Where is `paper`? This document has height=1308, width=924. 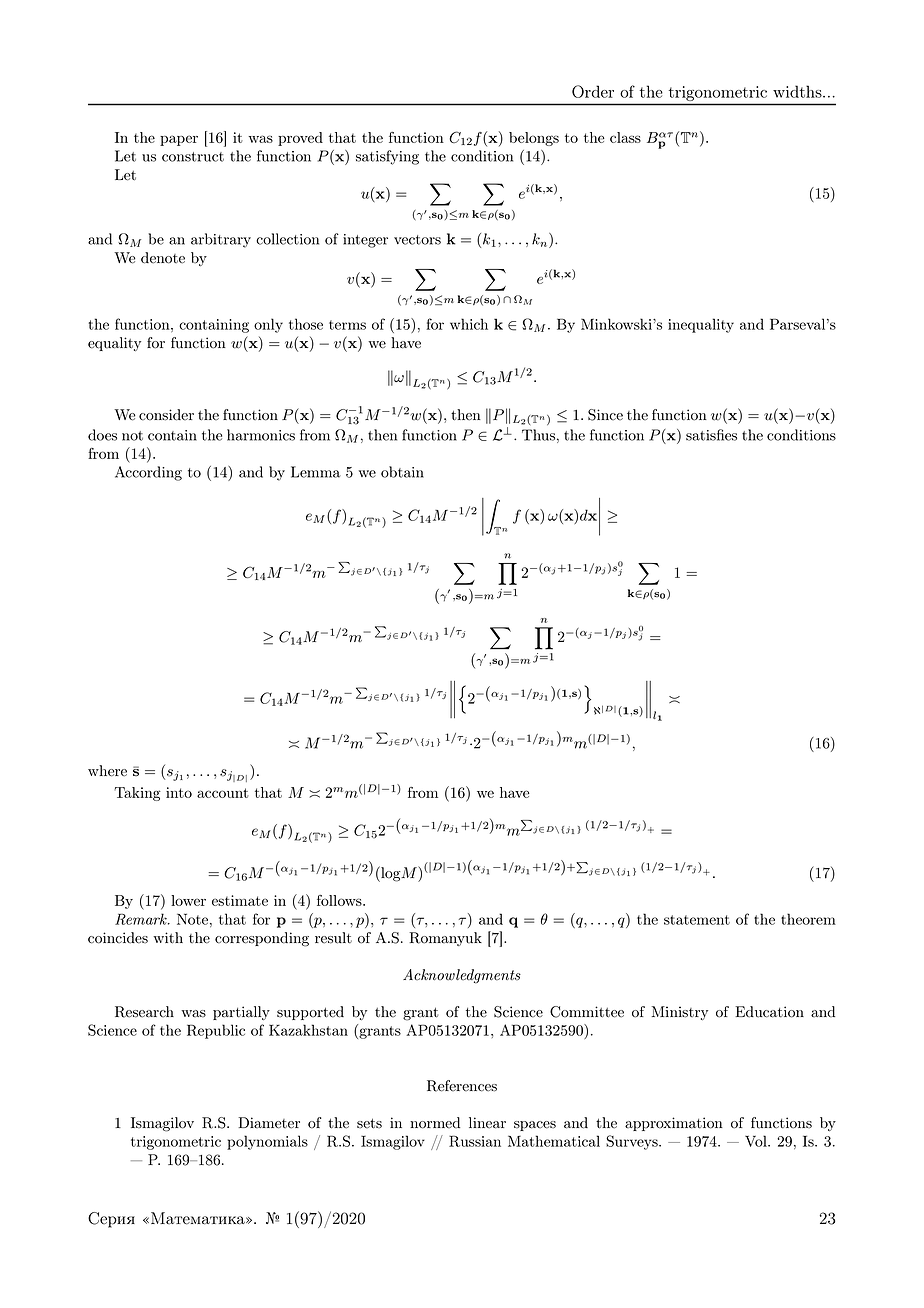 paper is located at coordinates (179, 140).
